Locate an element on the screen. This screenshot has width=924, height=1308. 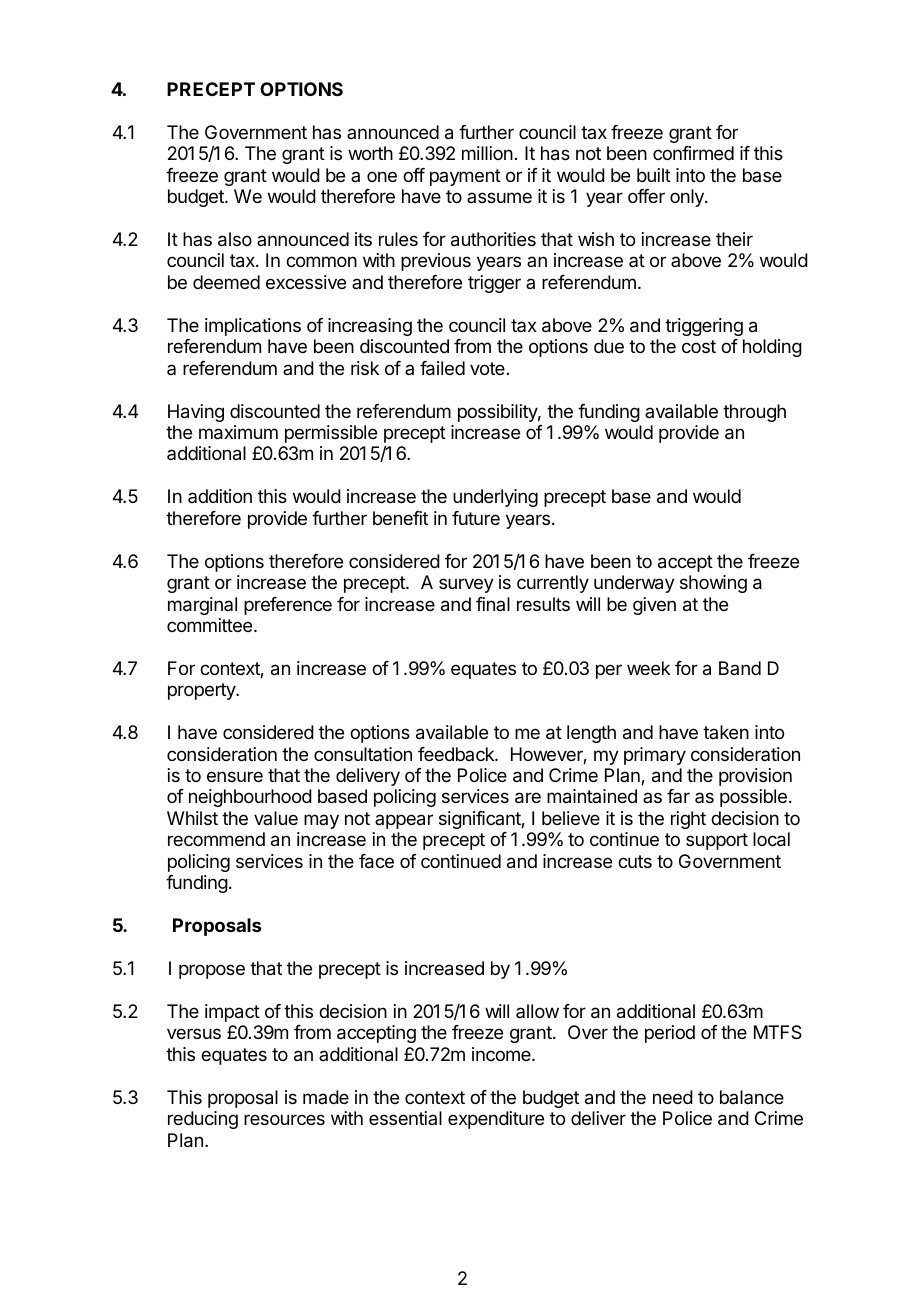
recommend is located at coordinates (216, 839).
